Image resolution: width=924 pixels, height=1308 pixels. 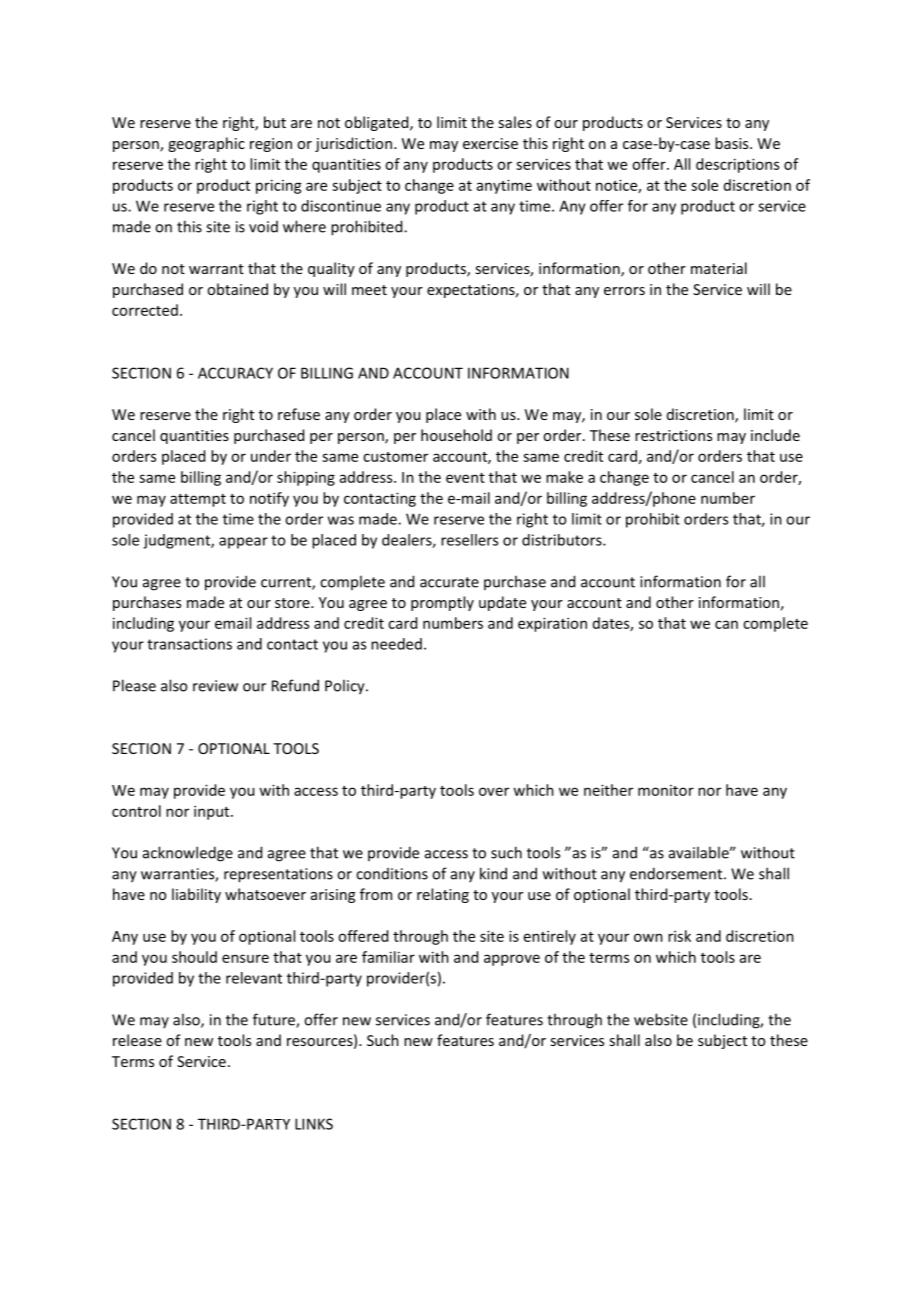 I want to click on attempt, so click(x=198, y=500).
